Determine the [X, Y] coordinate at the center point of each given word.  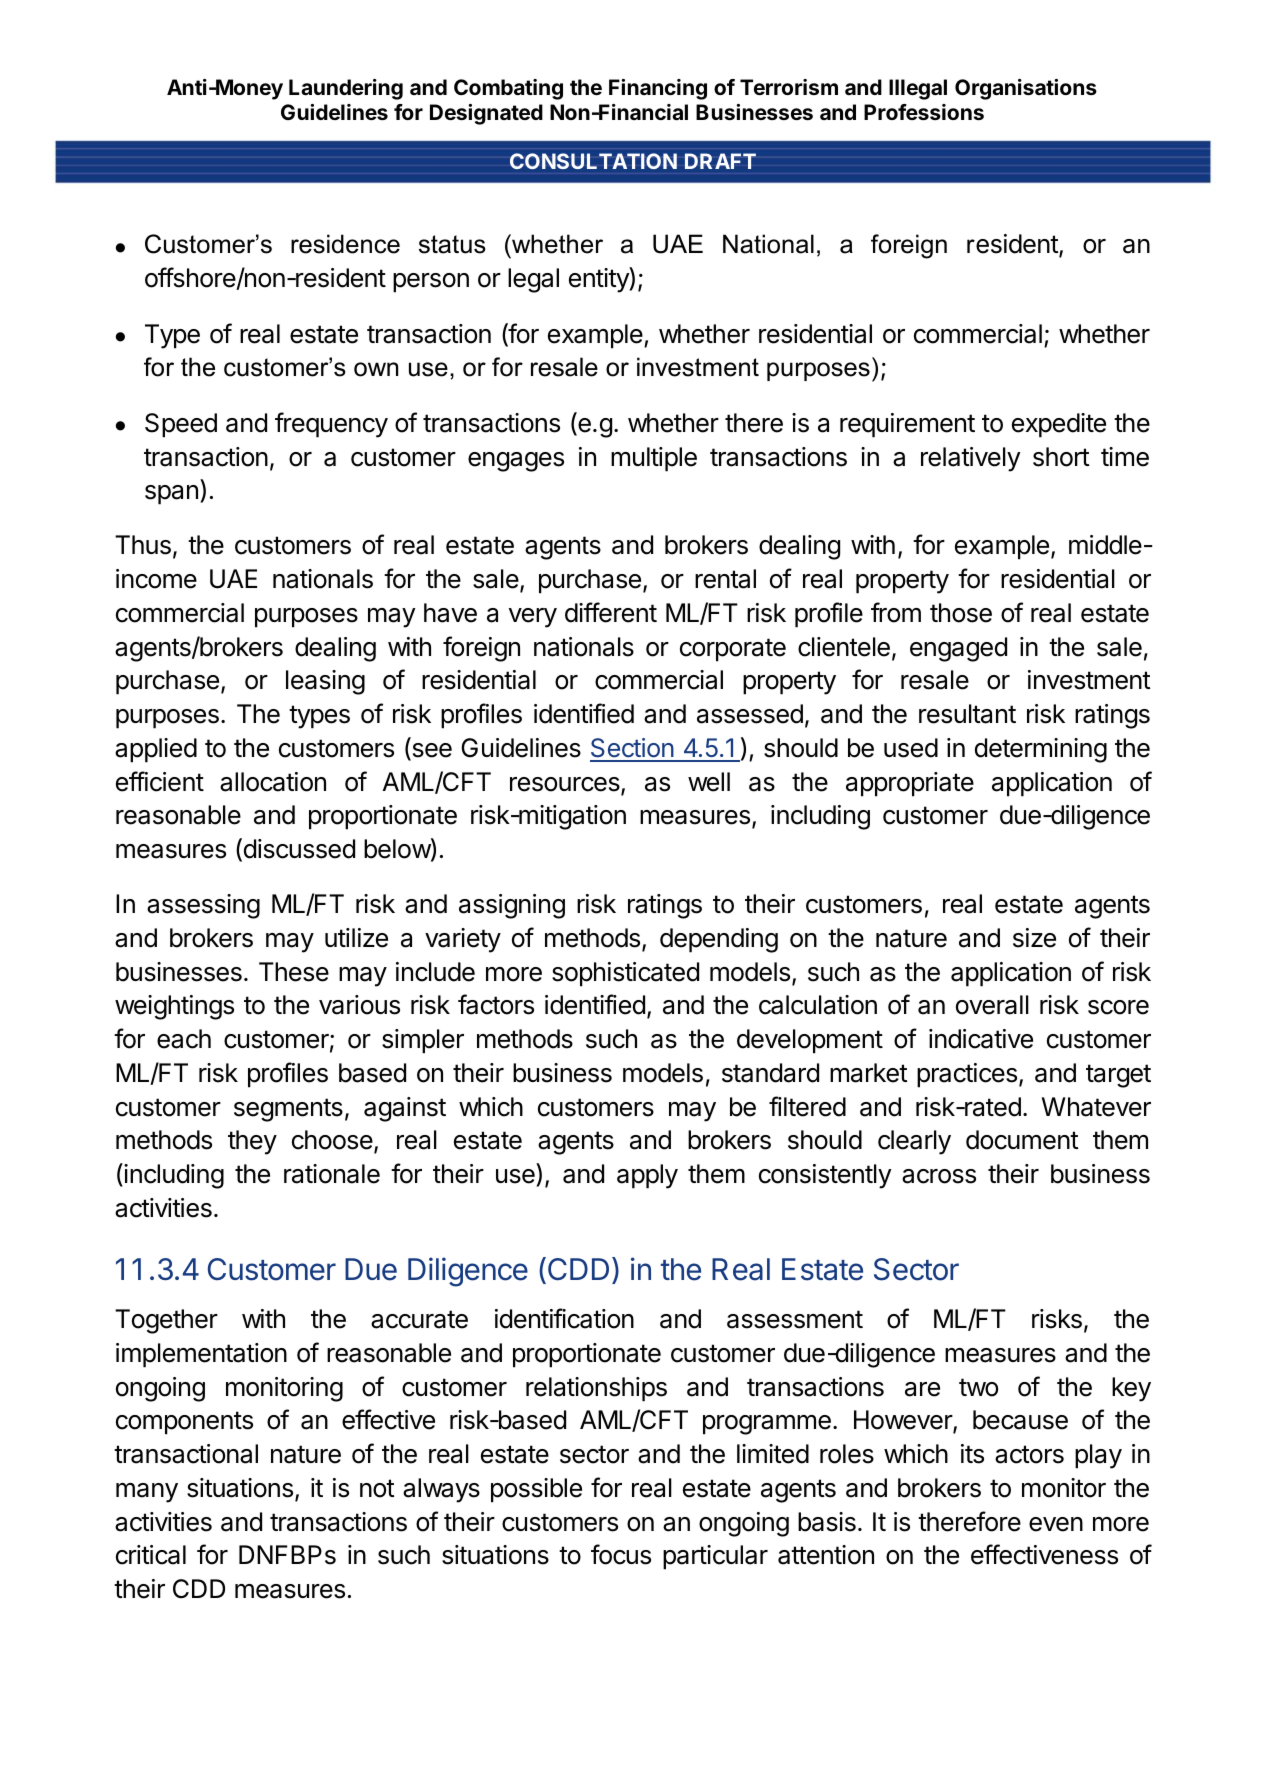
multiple [654, 459]
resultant [967, 714]
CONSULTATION [593, 161]
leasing [325, 682]
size [1034, 938]
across [939, 1176]
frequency [331, 425]
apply [647, 1176]
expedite [1059, 425]
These [294, 972]
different [611, 612]
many [147, 1493]
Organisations [1026, 89]
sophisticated [625, 974]
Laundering [346, 89]
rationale [332, 1174]
